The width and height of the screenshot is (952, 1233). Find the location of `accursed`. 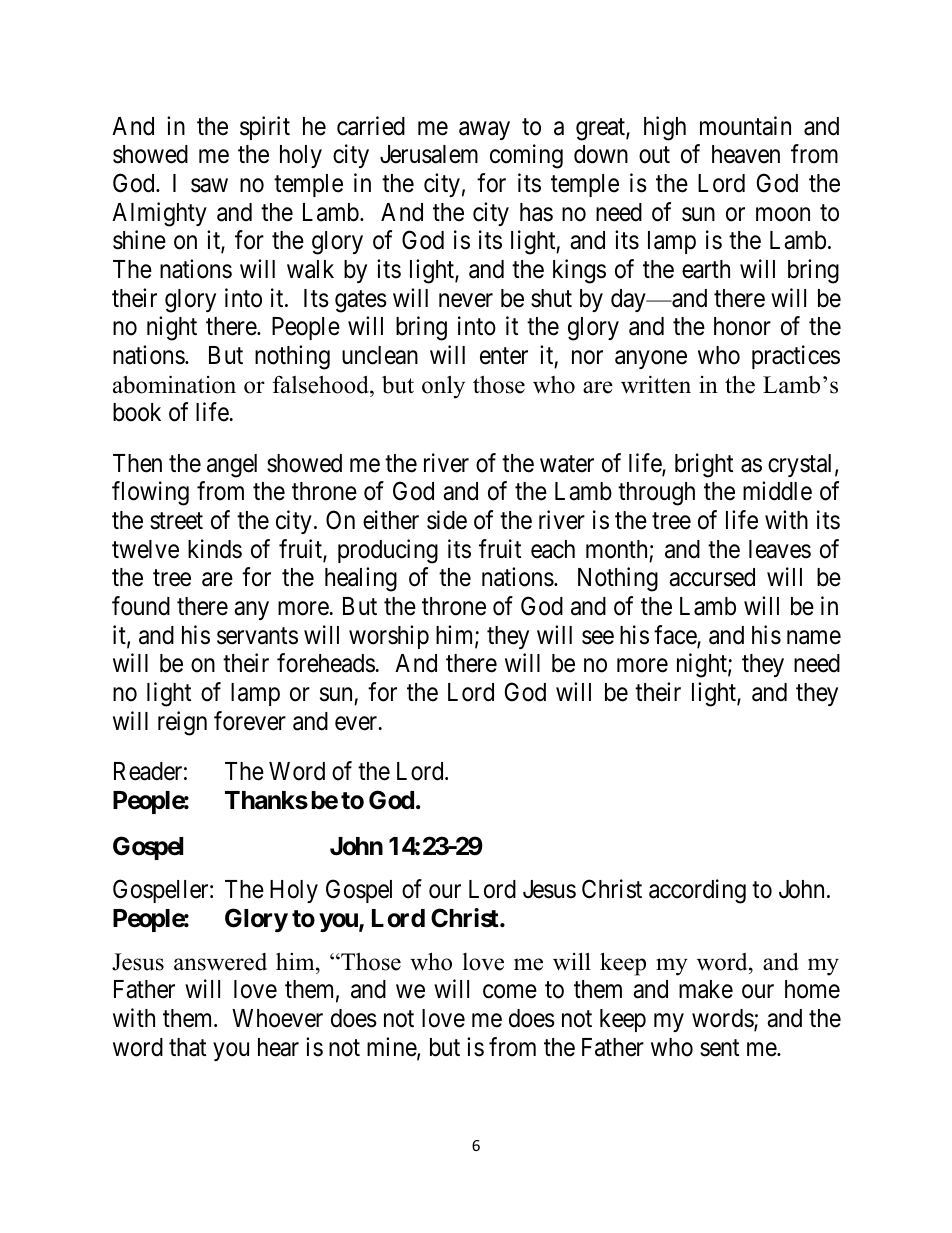

accursed is located at coordinates (712, 577).
